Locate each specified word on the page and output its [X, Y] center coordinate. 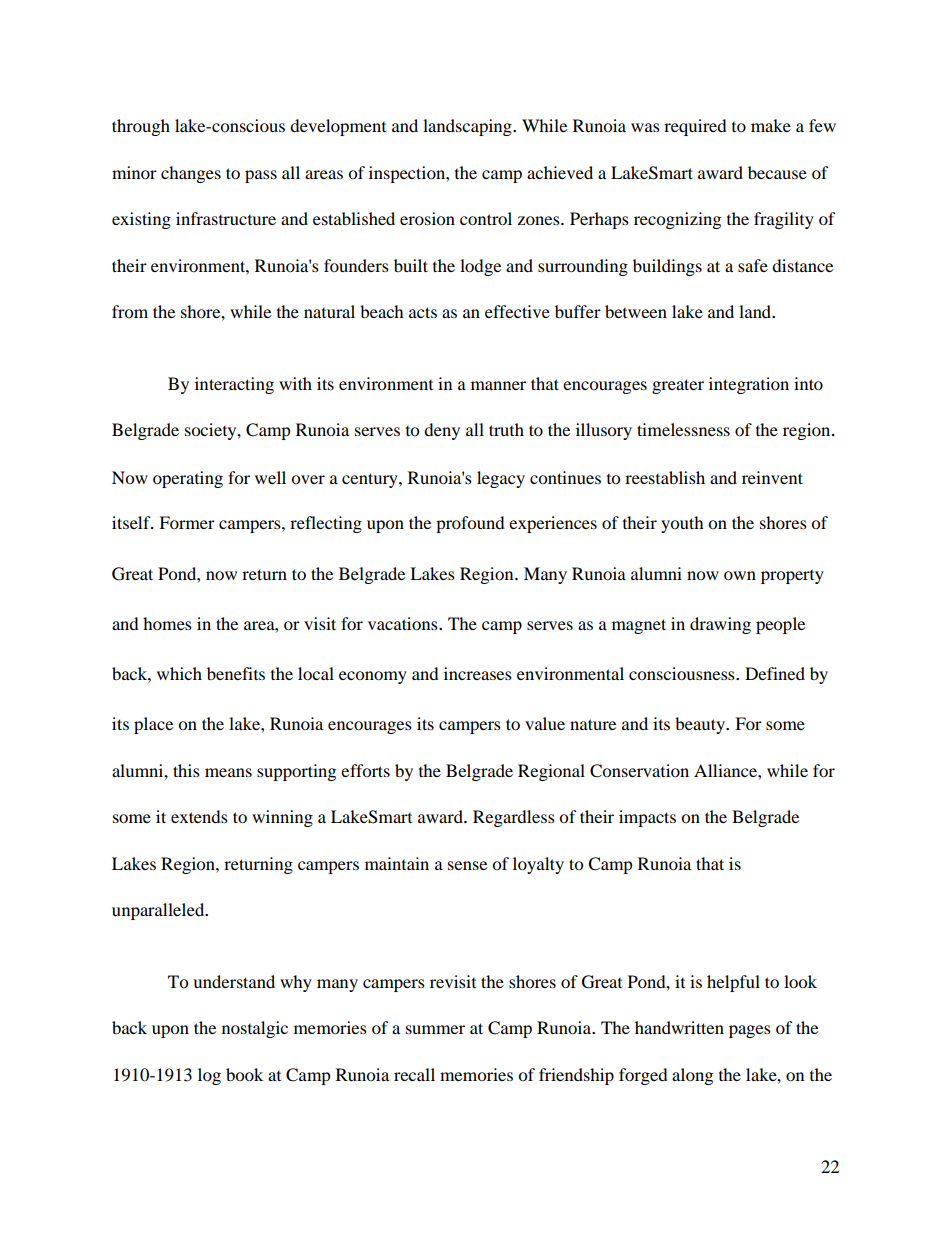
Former [187, 522]
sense [467, 865]
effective [517, 311]
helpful [733, 983]
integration [749, 385]
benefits [236, 673]
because [777, 172]
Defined [775, 673]
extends [199, 816]
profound [470, 524]
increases [478, 673]
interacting [234, 385]
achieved [560, 172]
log [209, 1076]
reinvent [772, 477]
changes [191, 174]
